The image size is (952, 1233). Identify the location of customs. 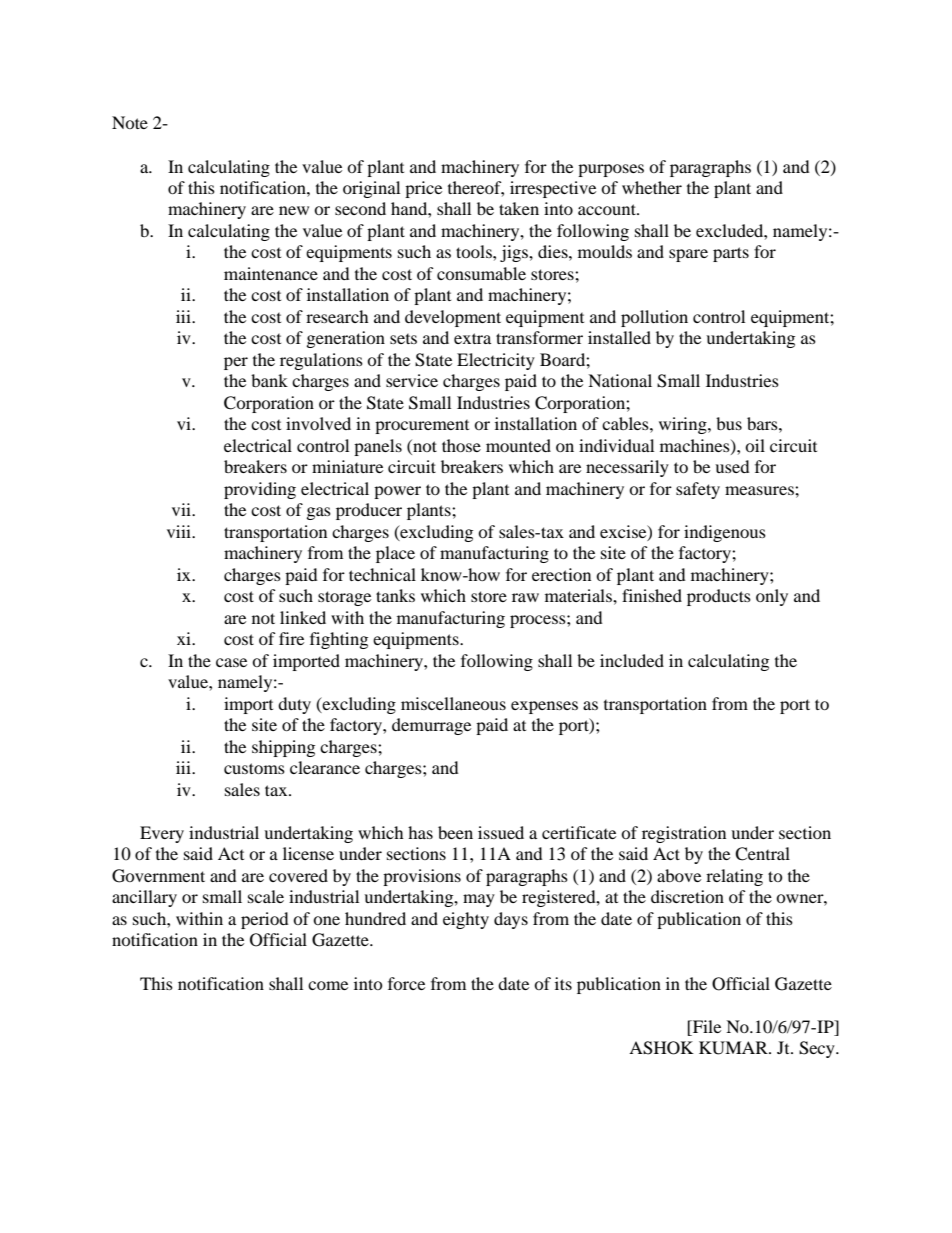
(254, 768).
